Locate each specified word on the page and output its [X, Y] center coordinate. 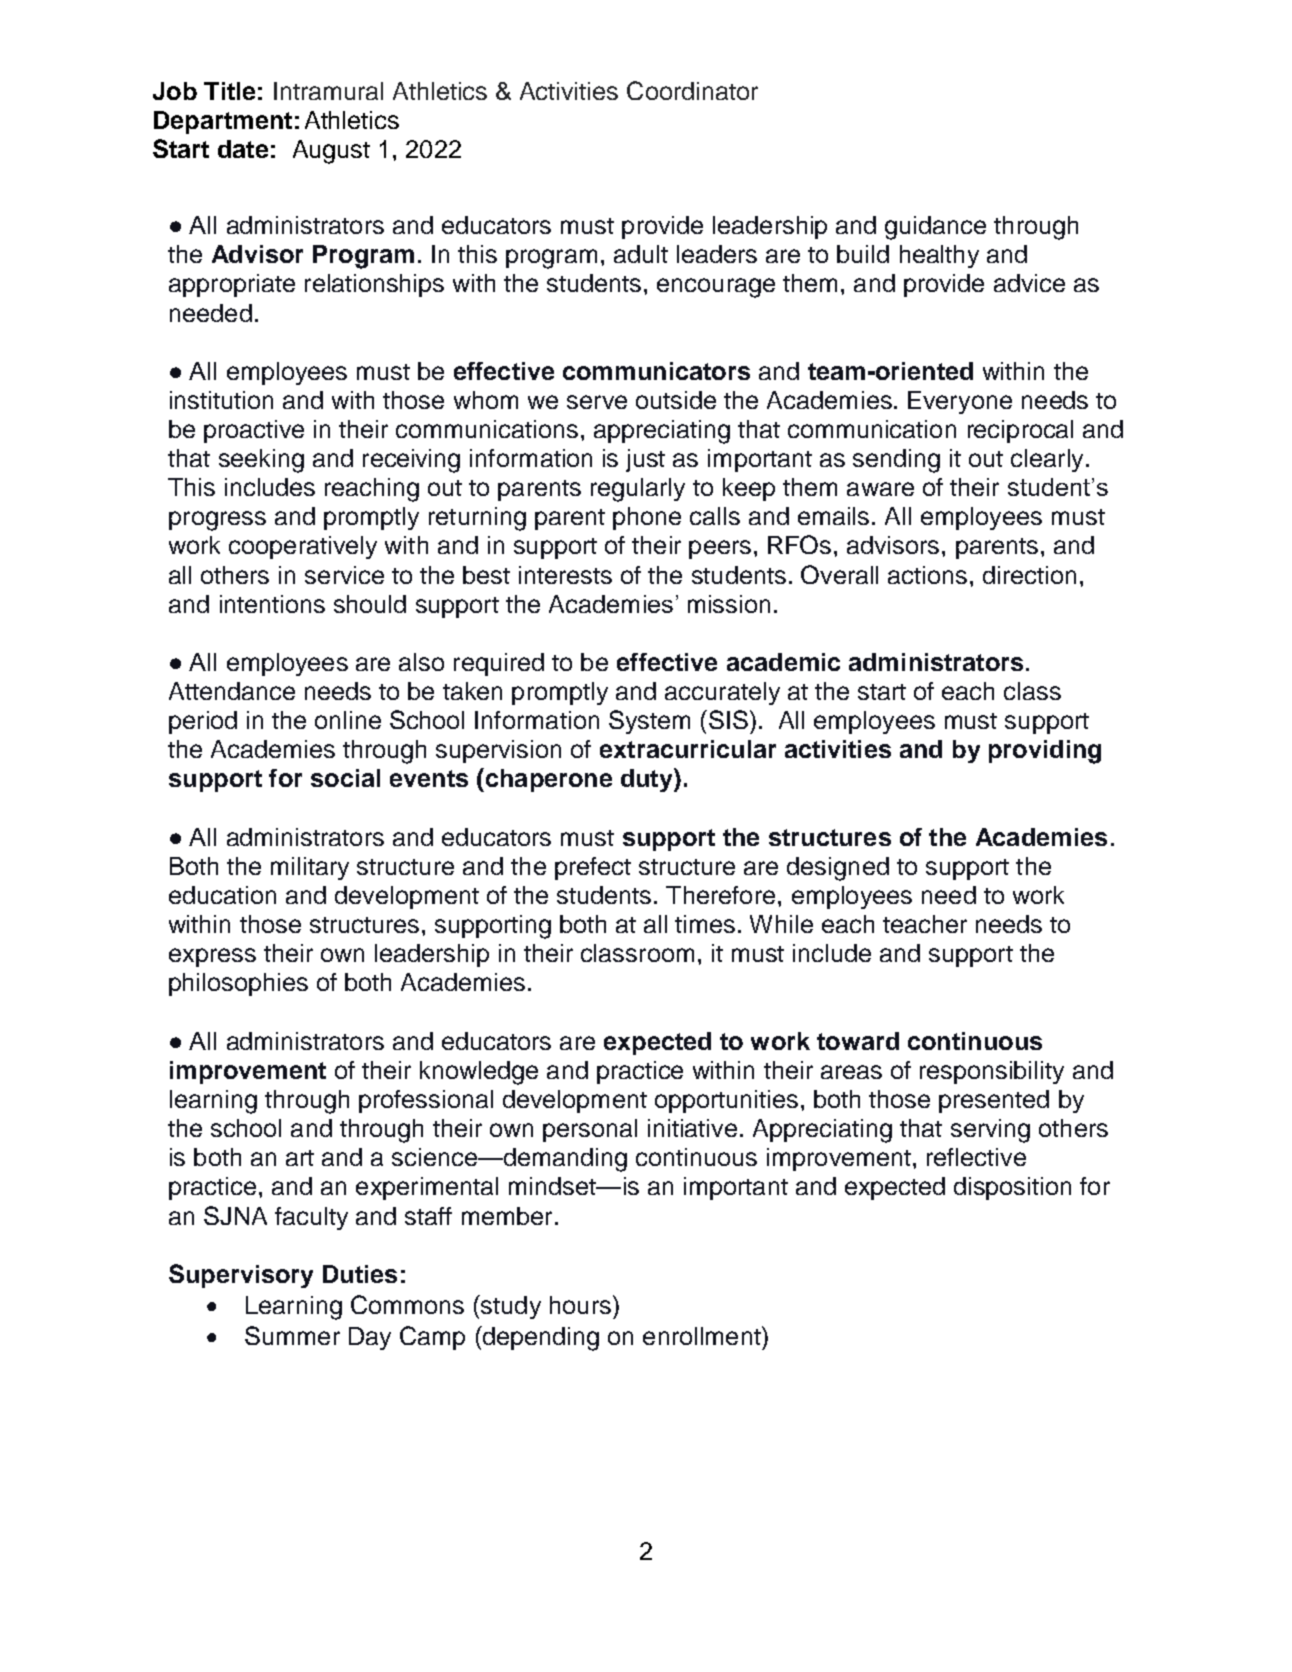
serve [597, 402]
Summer [292, 1335]
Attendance [232, 691]
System [649, 722]
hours [580, 1305]
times [705, 924]
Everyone [960, 402]
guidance [935, 228]
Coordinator [692, 90]
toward [858, 1041]
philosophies [238, 984]
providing [1045, 752]
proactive [254, 431]
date [243, 149]
